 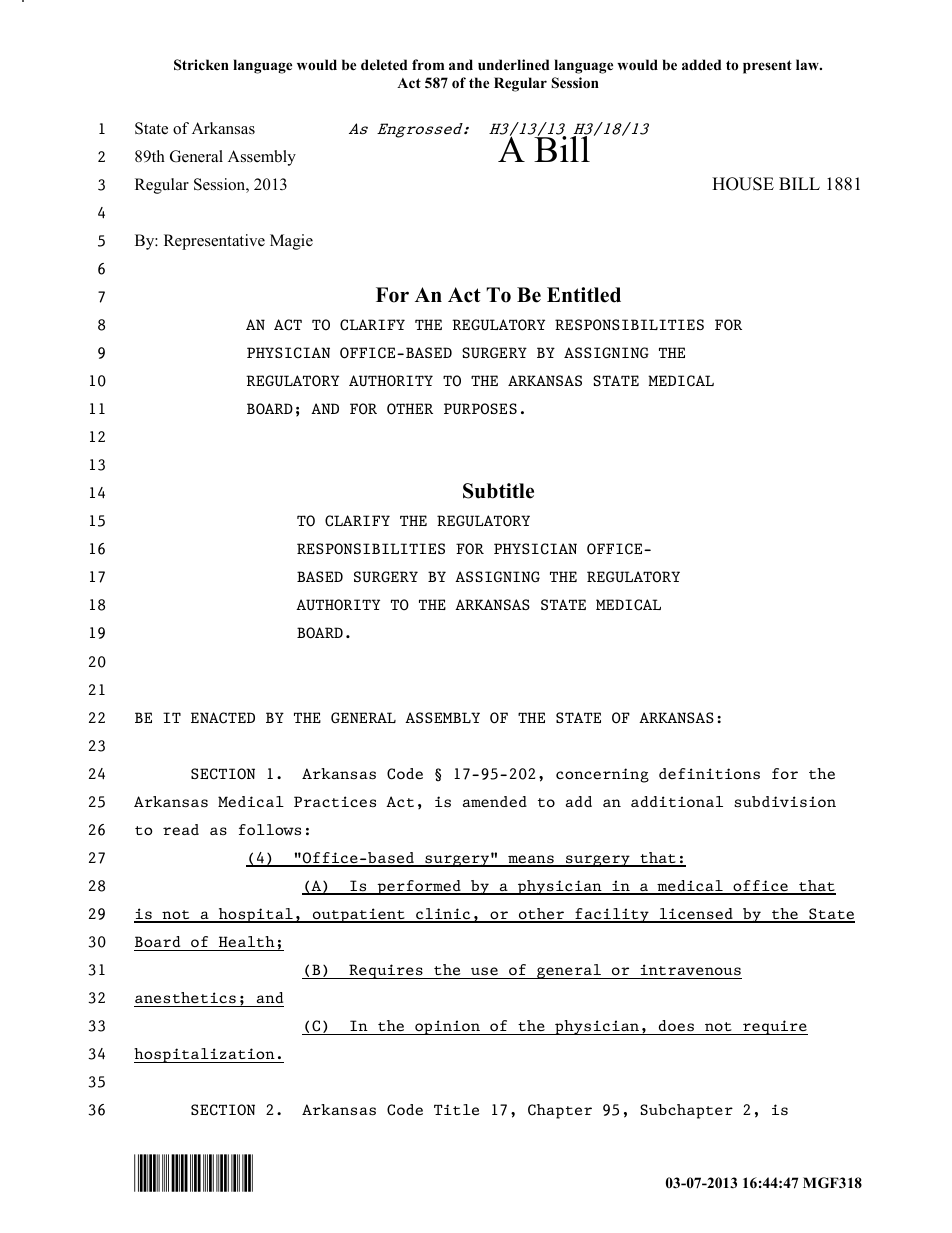 I want to click on Stricken, so click(x=201, y=65).
